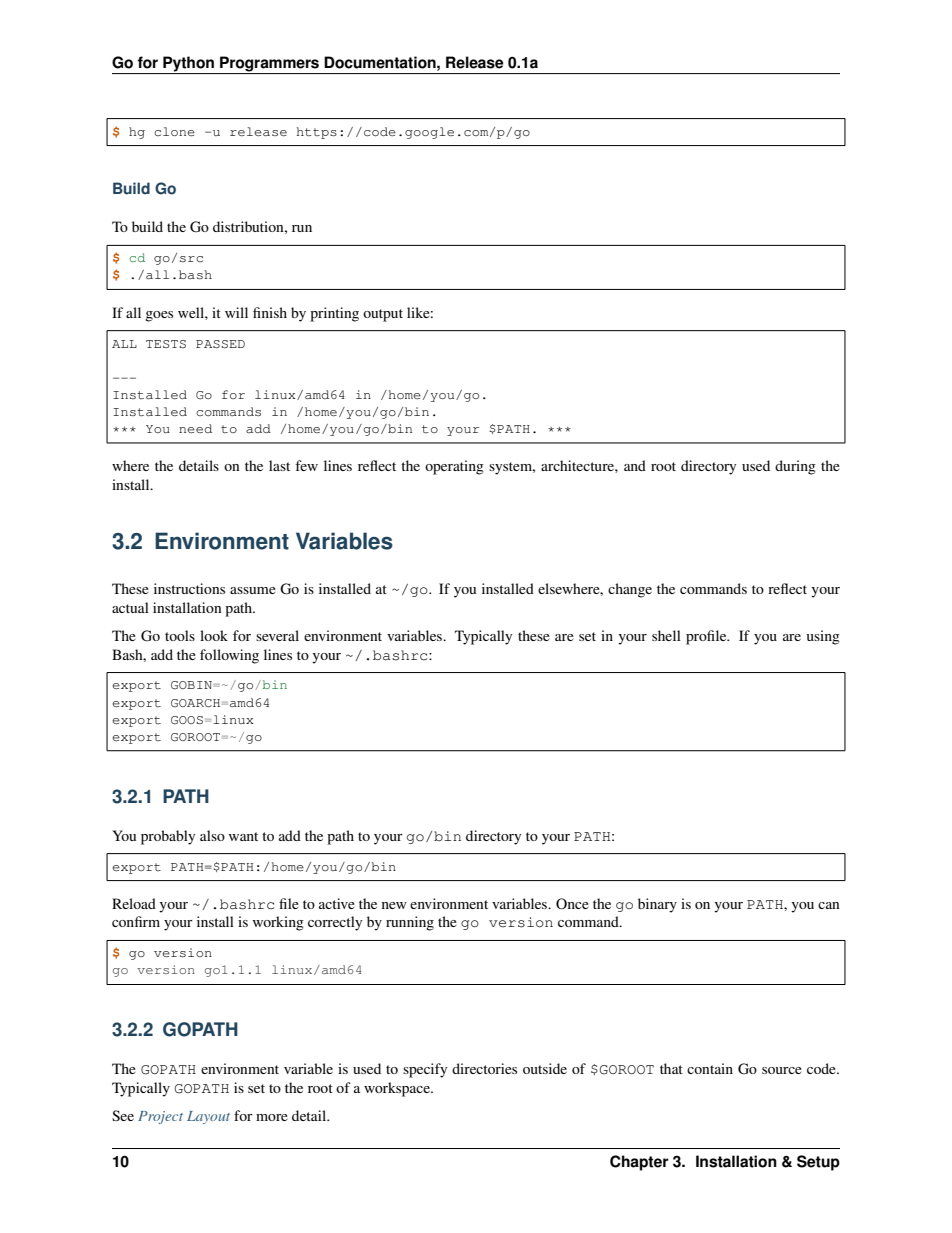  I want to click on Python, so click(188, 65).
